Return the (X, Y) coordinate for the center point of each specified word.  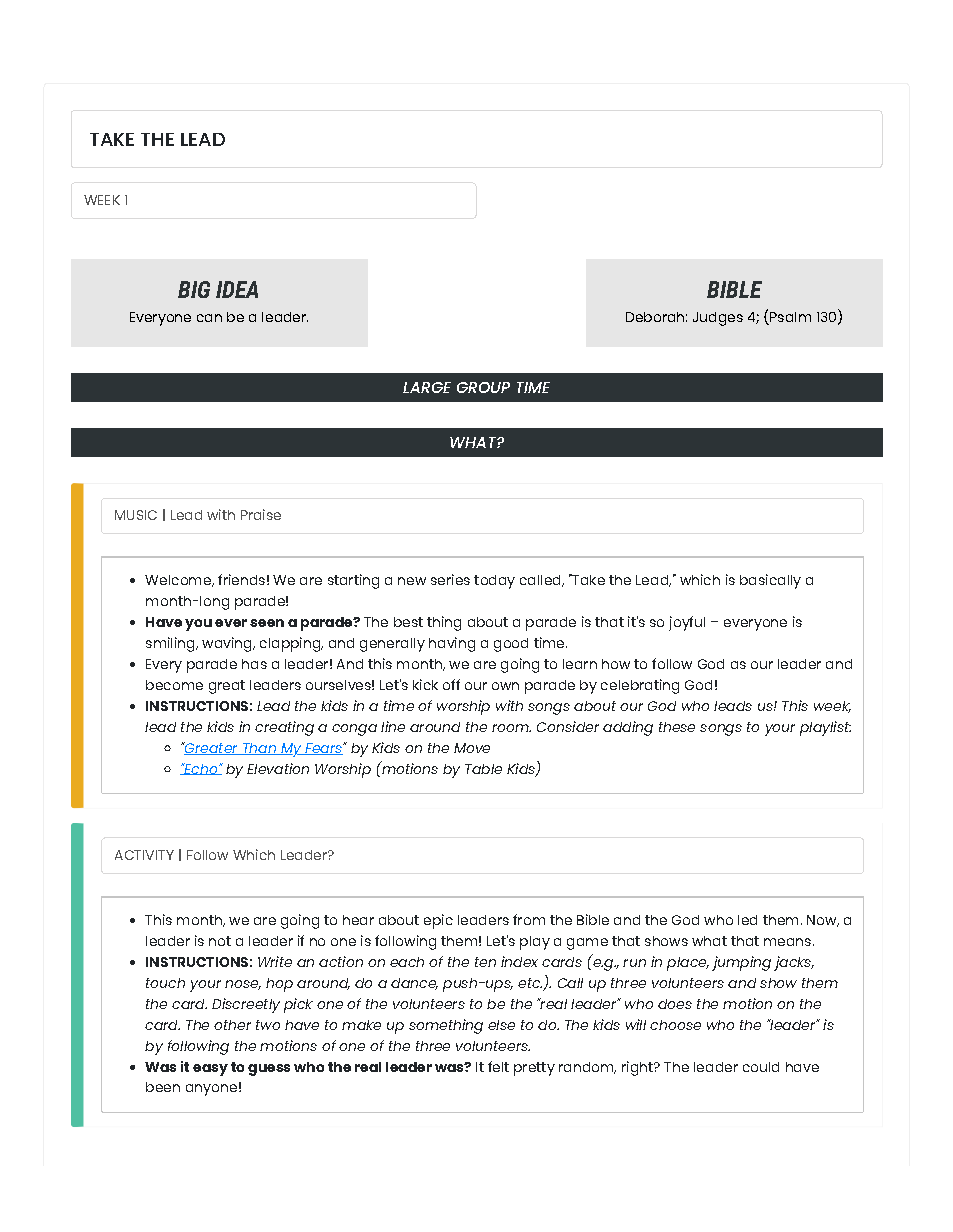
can (209, 318)
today (494, 582)
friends (241, 579)
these (677, 727)
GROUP (483, 387)
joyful (687, 623)
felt (498, 1066)
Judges (718, 319)
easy (210, 1070)
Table (483, 769)
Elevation (278, 768)
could (761, 1067)
